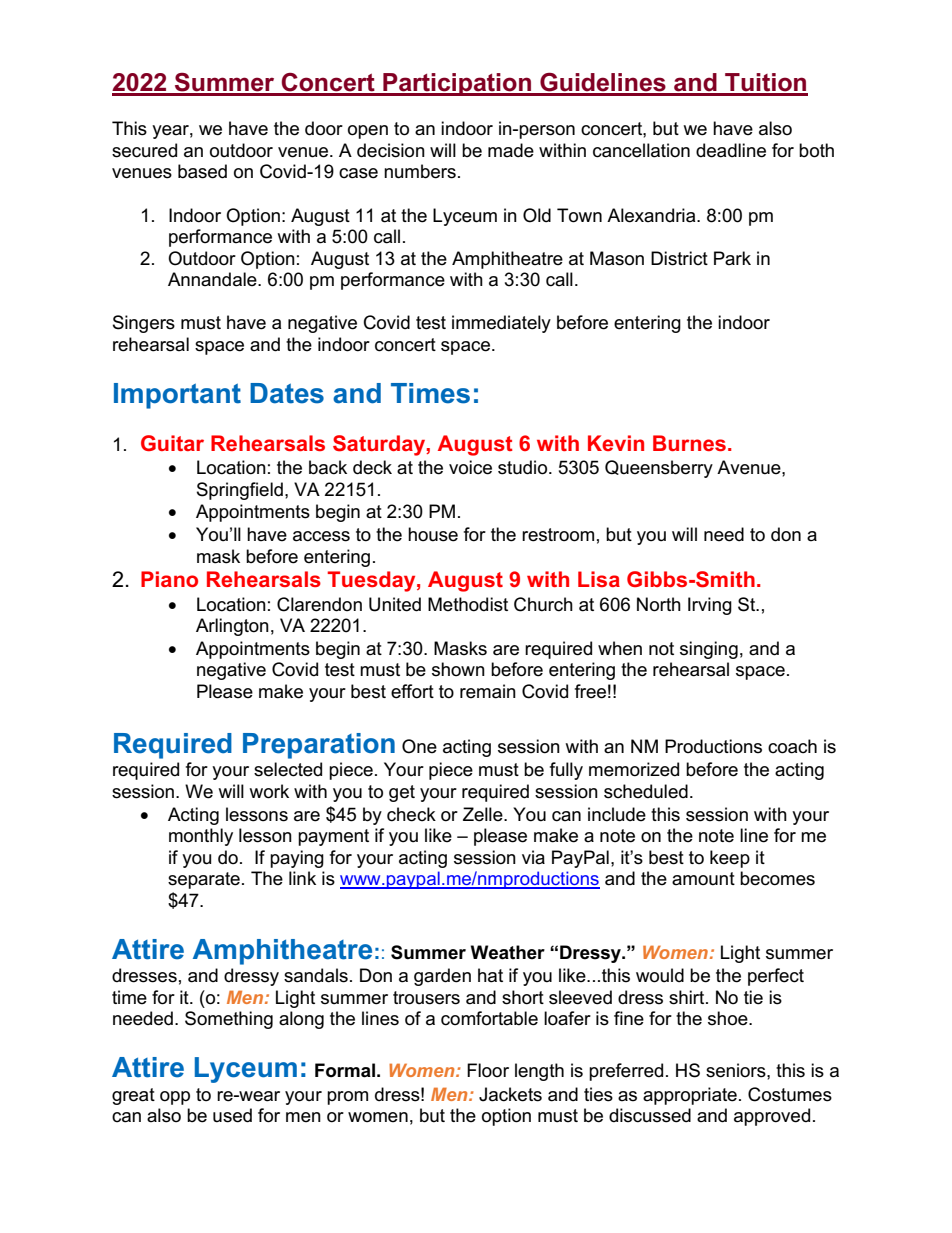  I want to click on used, so click(232, 1115).
